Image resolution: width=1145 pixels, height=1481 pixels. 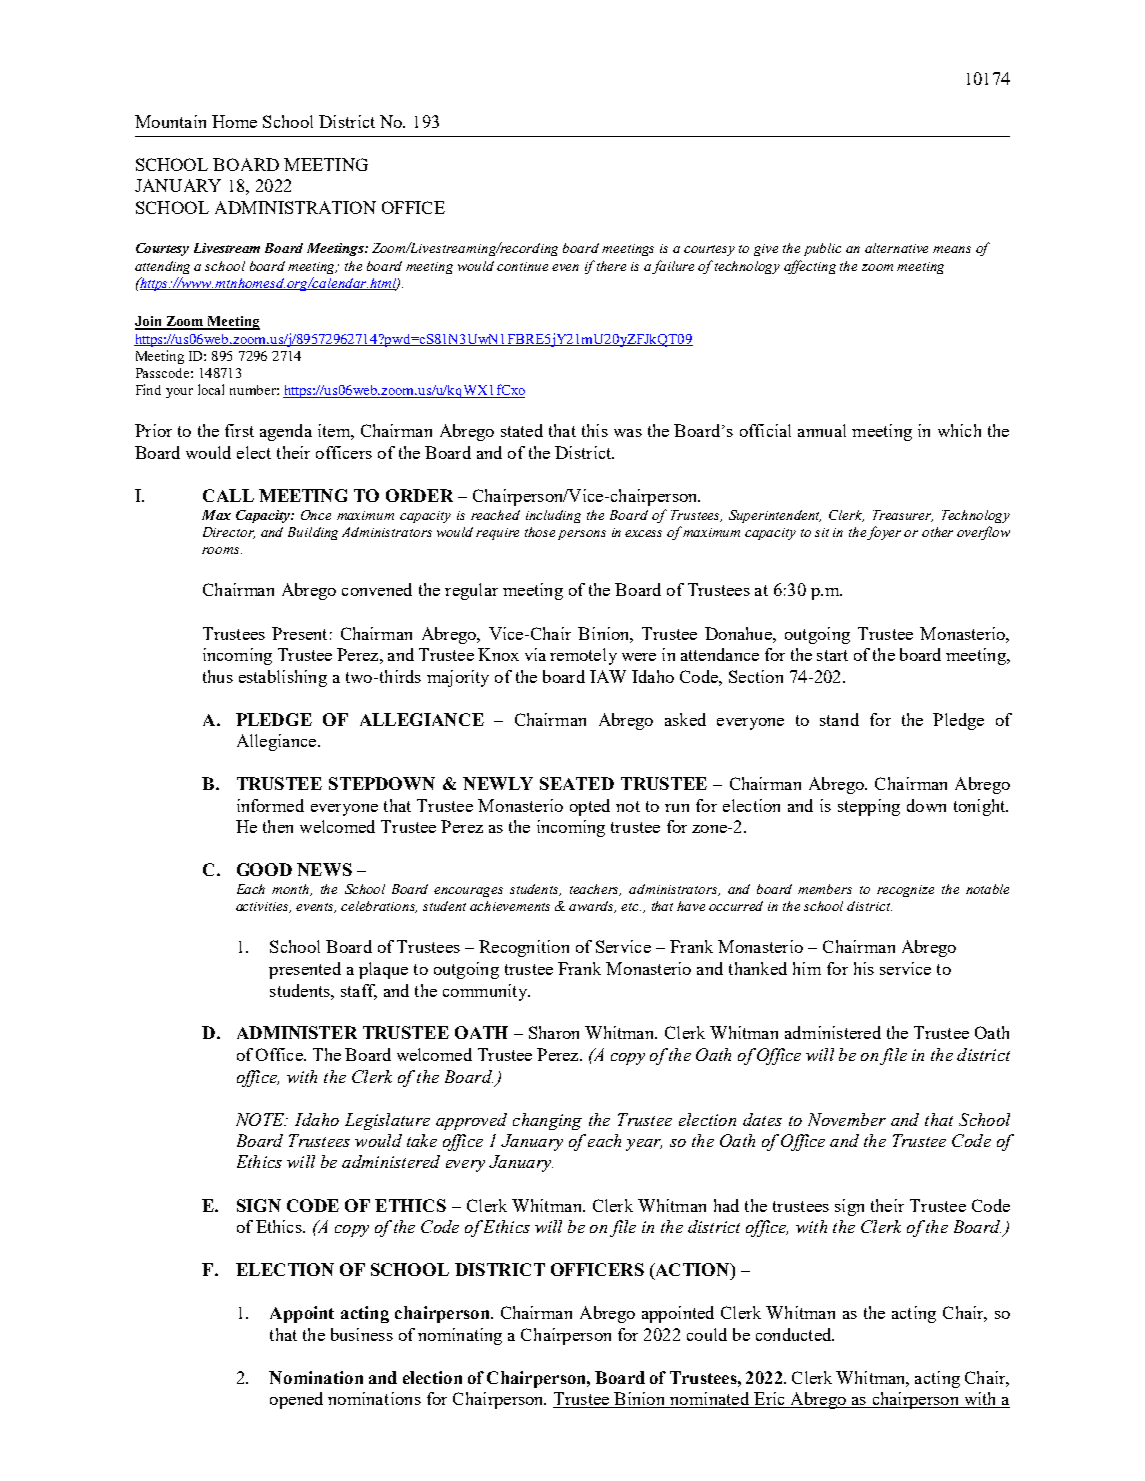 What do you see at coordinates (296, 1400) in the screenshot?
I see `opened` at bounding box center [296, 1400].
